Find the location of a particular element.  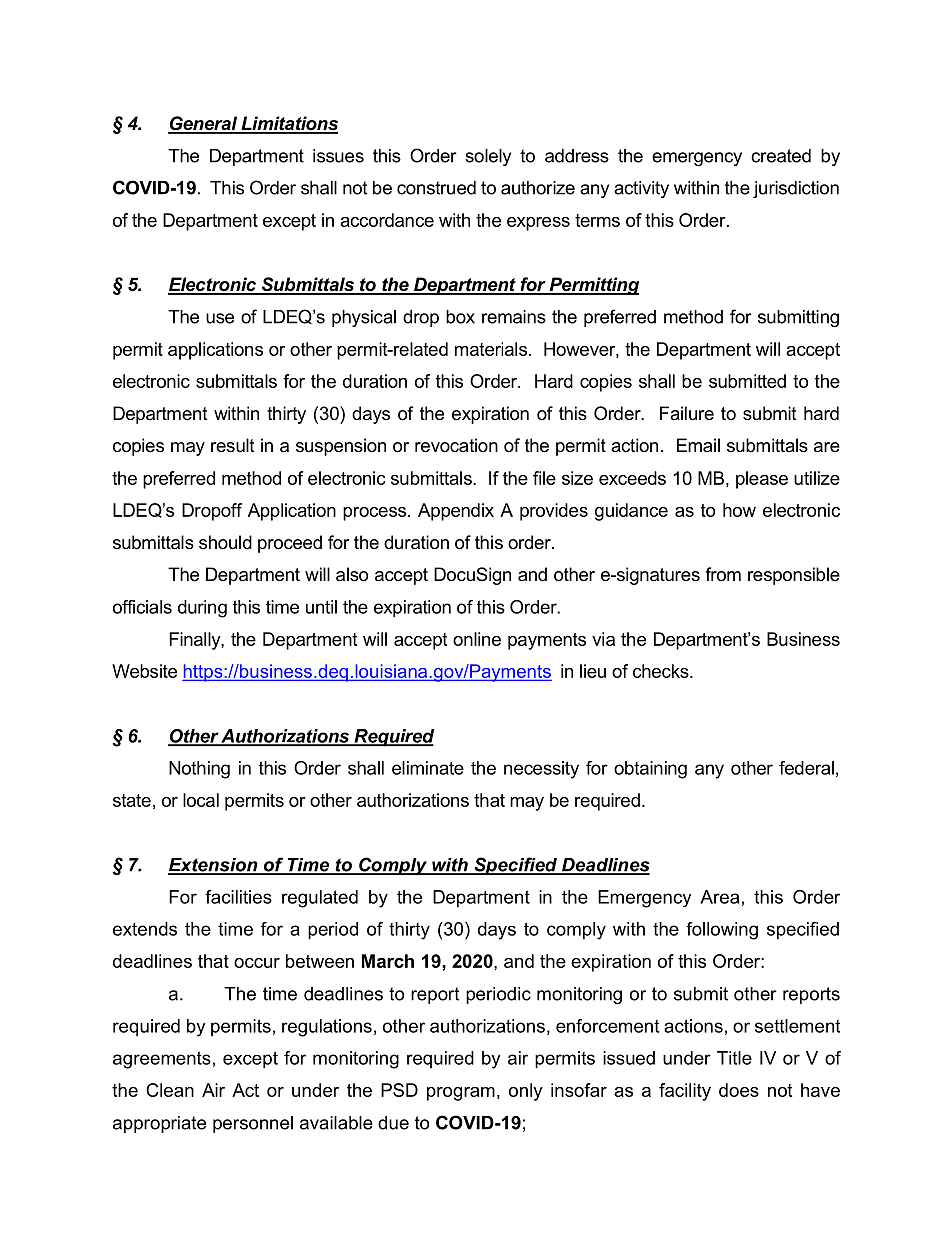

eliminate is located at coordinates (428, 768).
